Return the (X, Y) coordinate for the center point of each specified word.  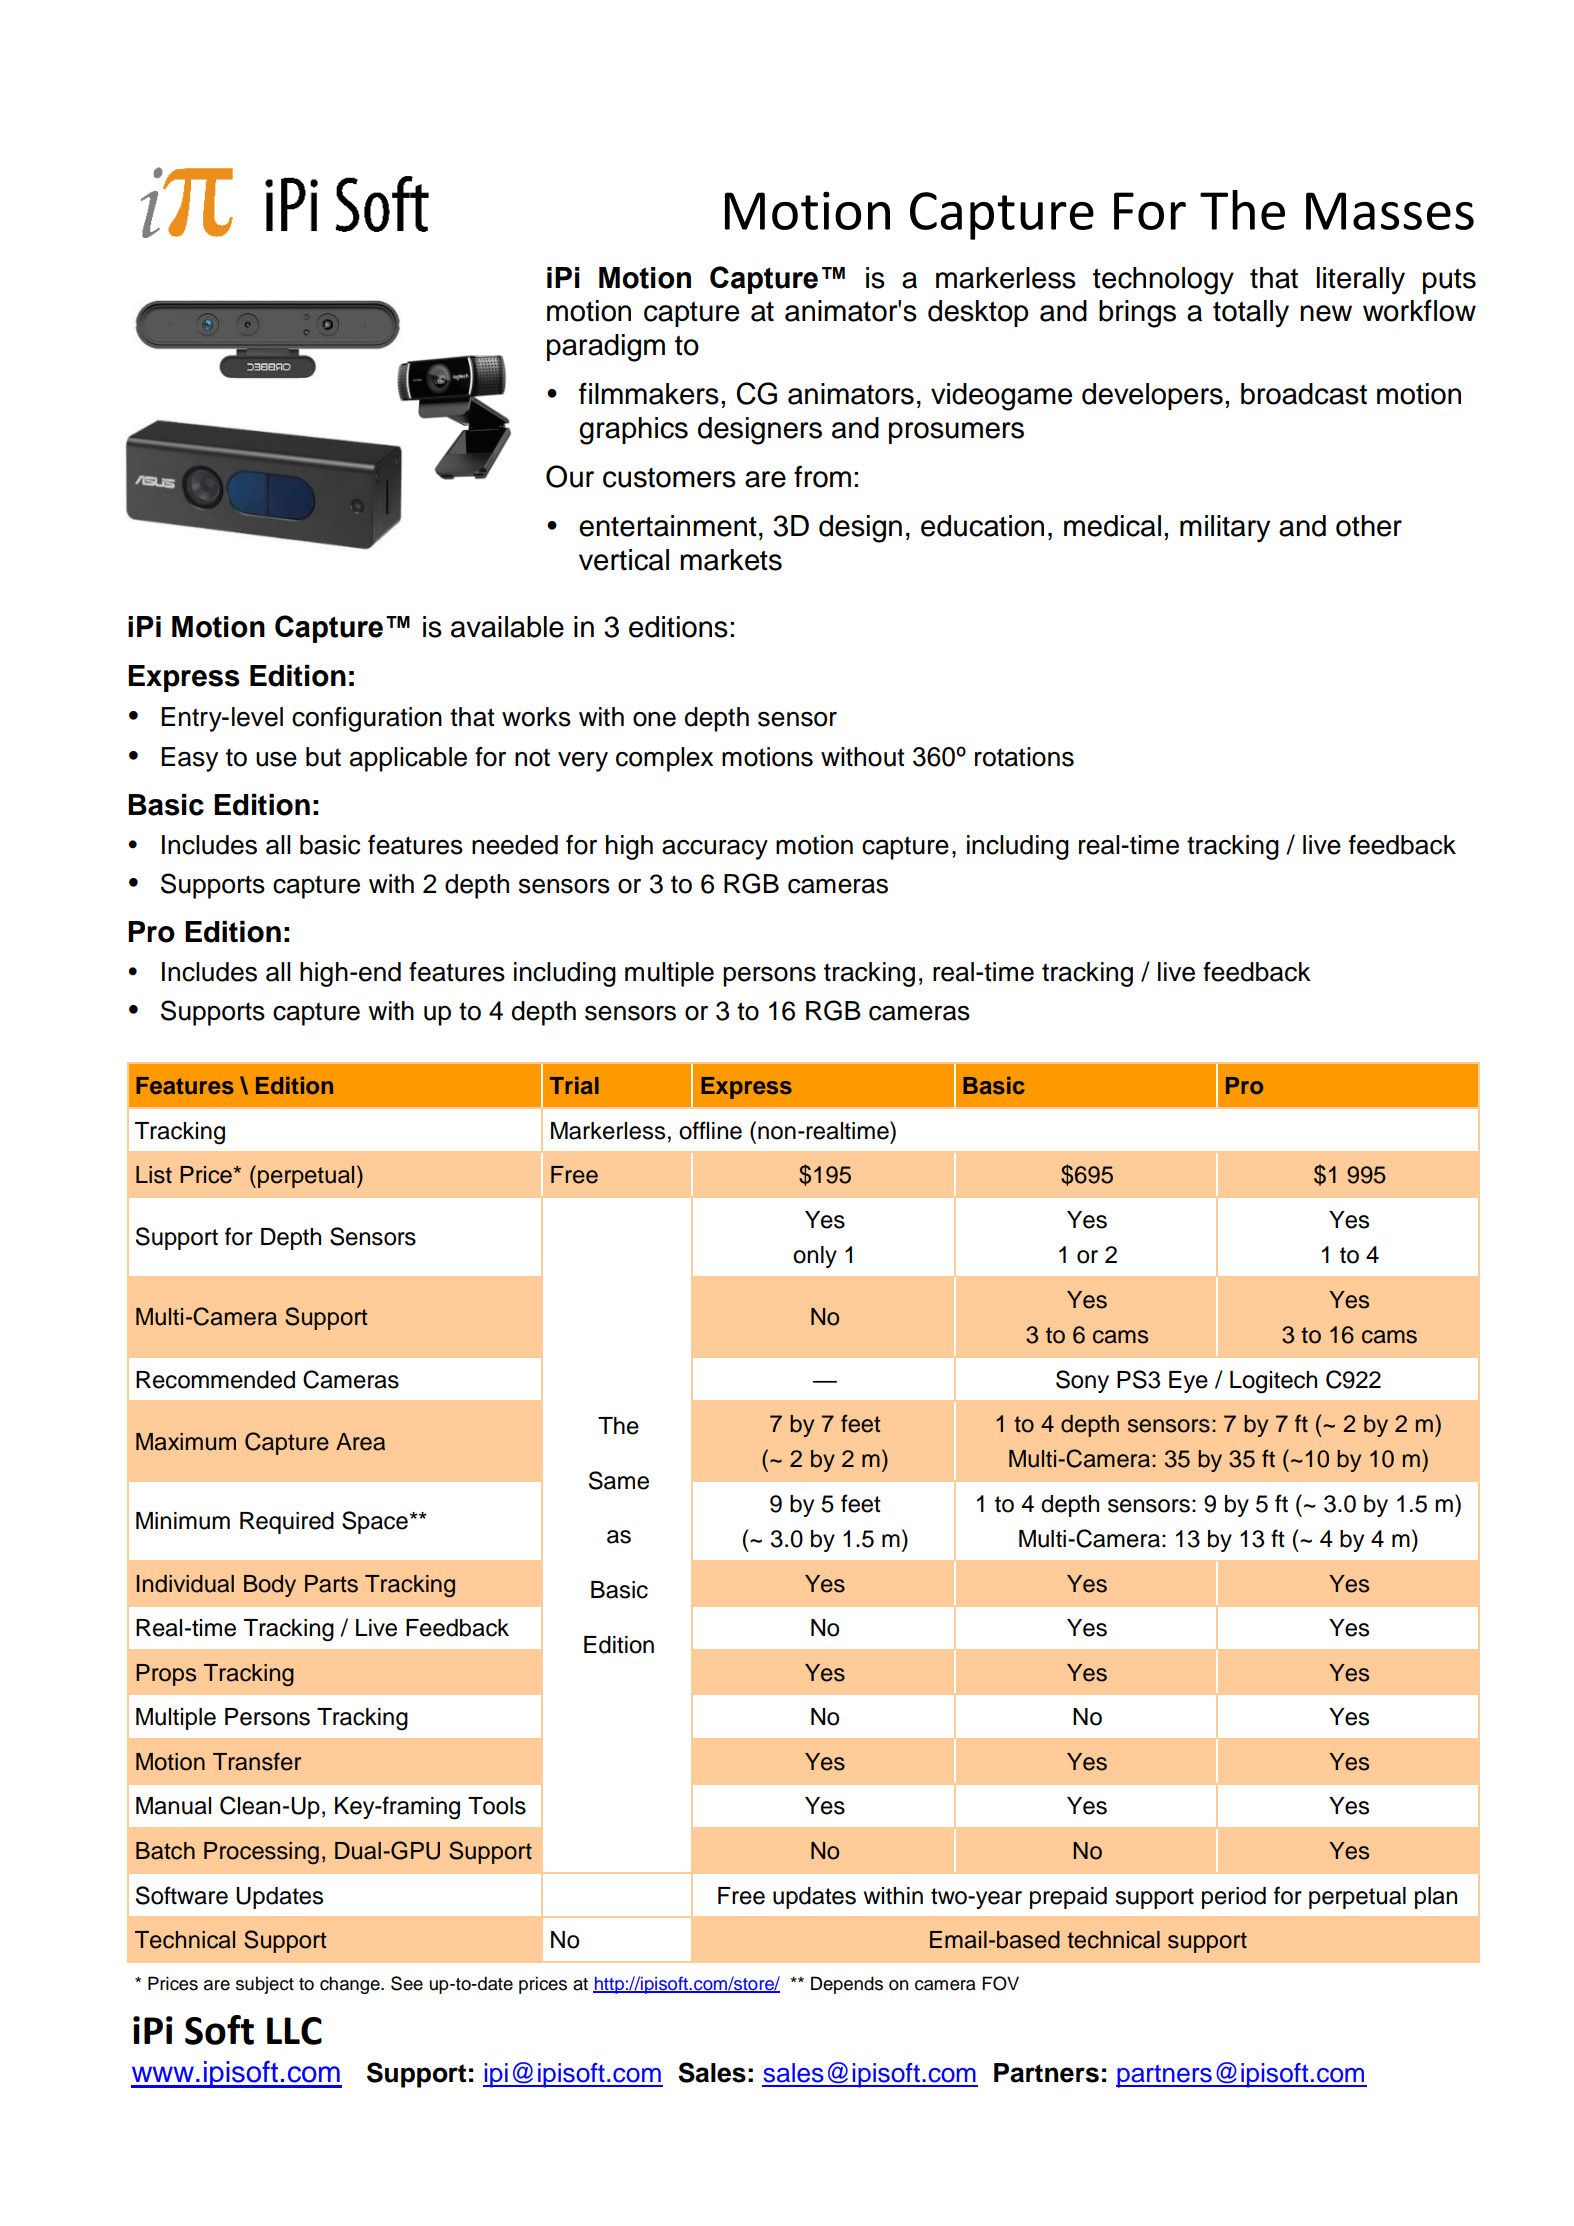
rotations (1024, 757)
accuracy (715, 850)
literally (1361, 281)
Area (360, 1442)
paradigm (606, 348)
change (351, 1985)
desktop (978, 313)
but (323, 757)
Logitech (1273, 1382)
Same (619, 1480)
